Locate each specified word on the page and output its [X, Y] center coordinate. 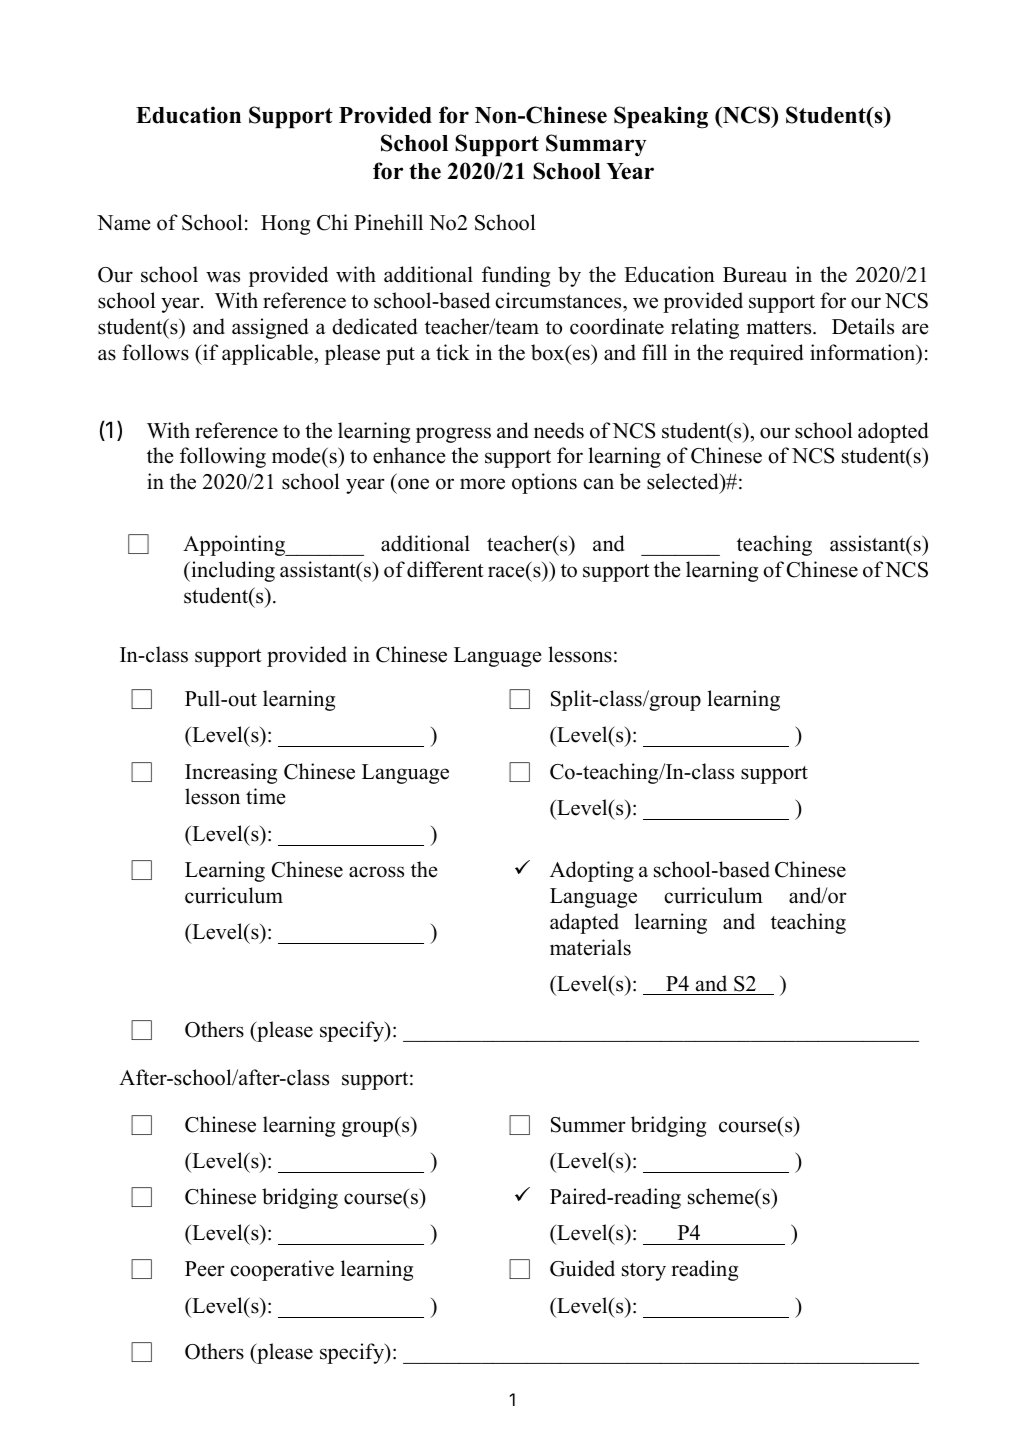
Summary [596, 145]
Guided [582, 1268]
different [445, 569]
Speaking [661, 117]
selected [684, 483]
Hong [285, 225]
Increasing [231, 773]
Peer [205, 1269]
